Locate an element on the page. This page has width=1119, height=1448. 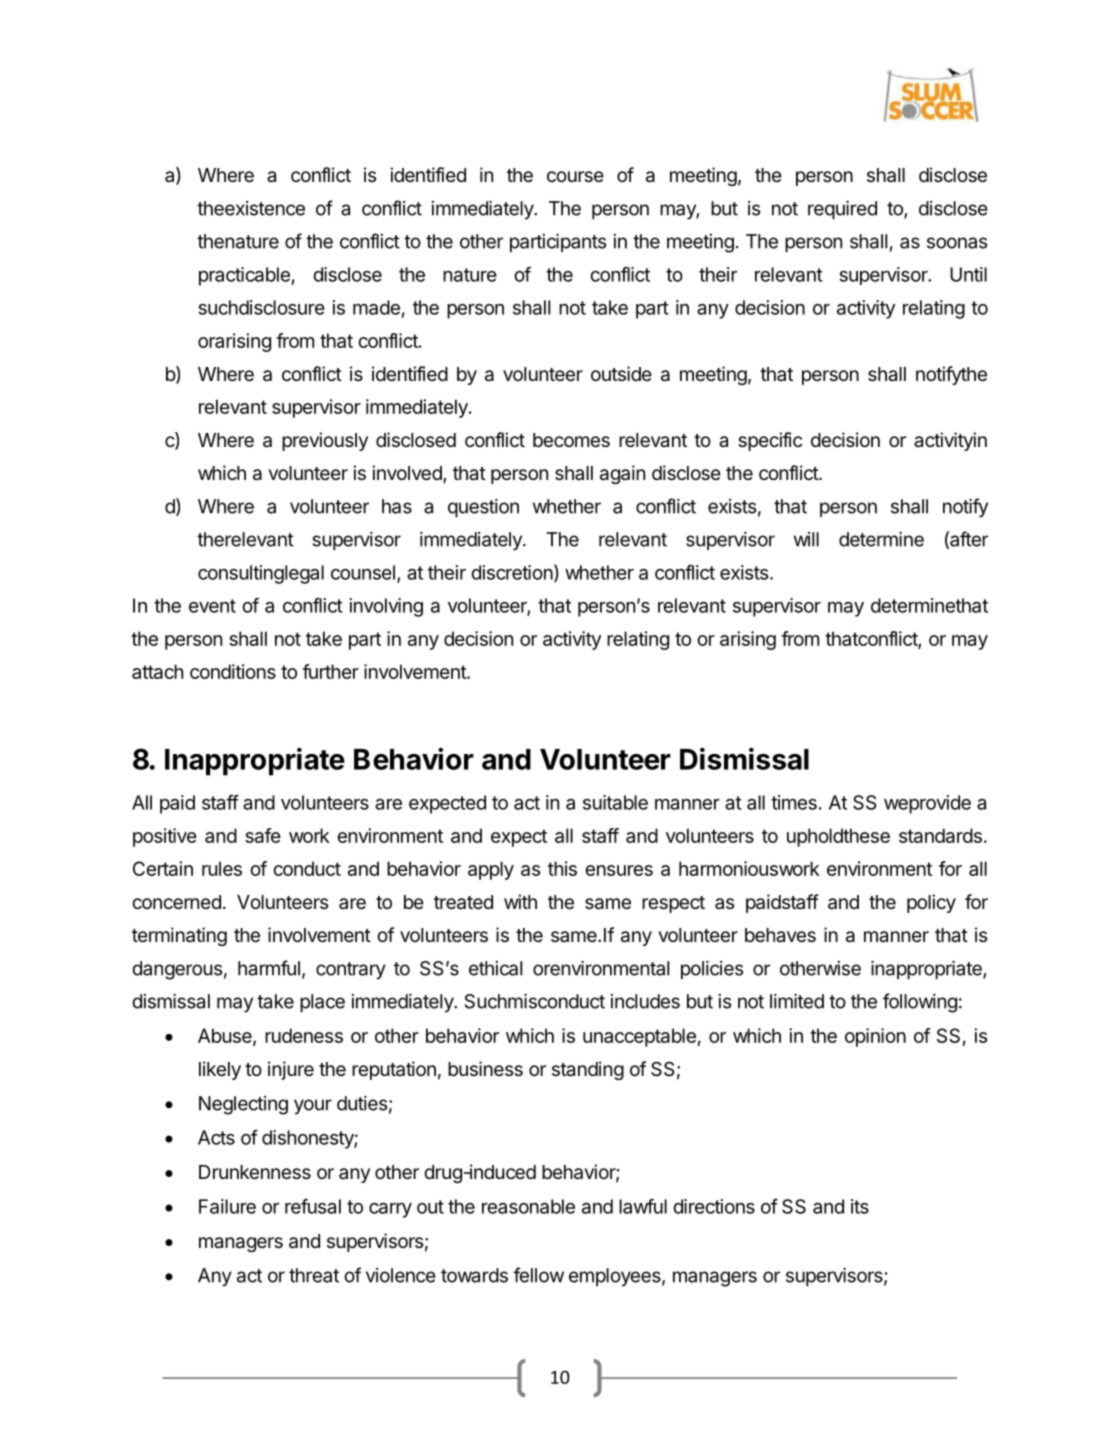
following is located at coordinates (920, 1003).
